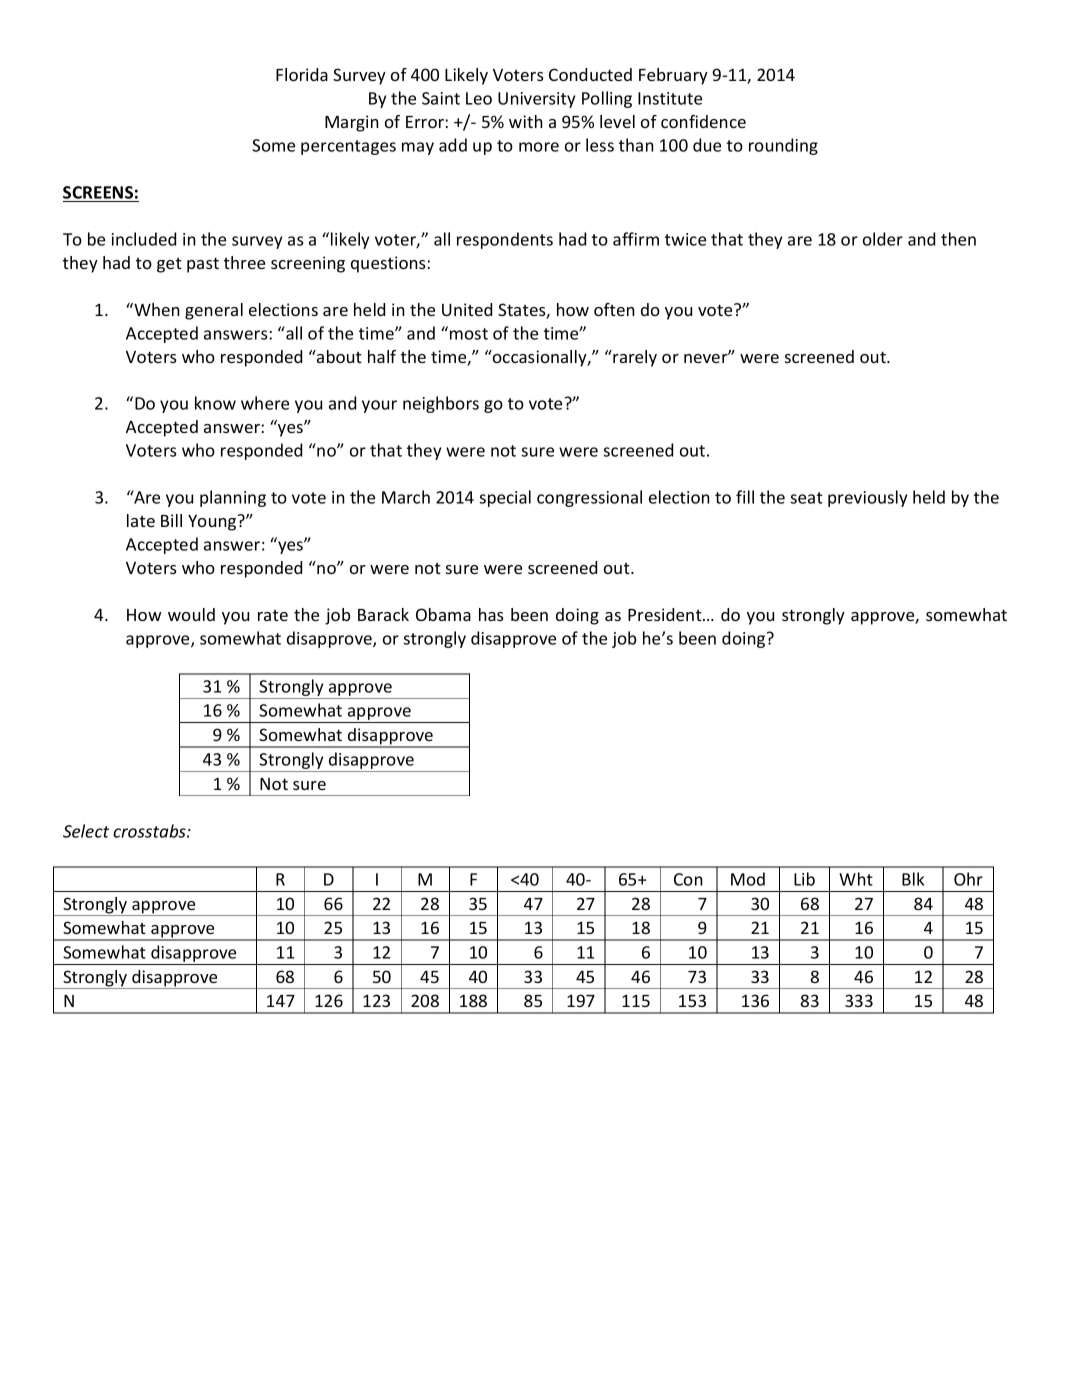  What do you see at coordinates (536, 100) in the screenshot?
I see `University` at bounding box center [536, 100].
